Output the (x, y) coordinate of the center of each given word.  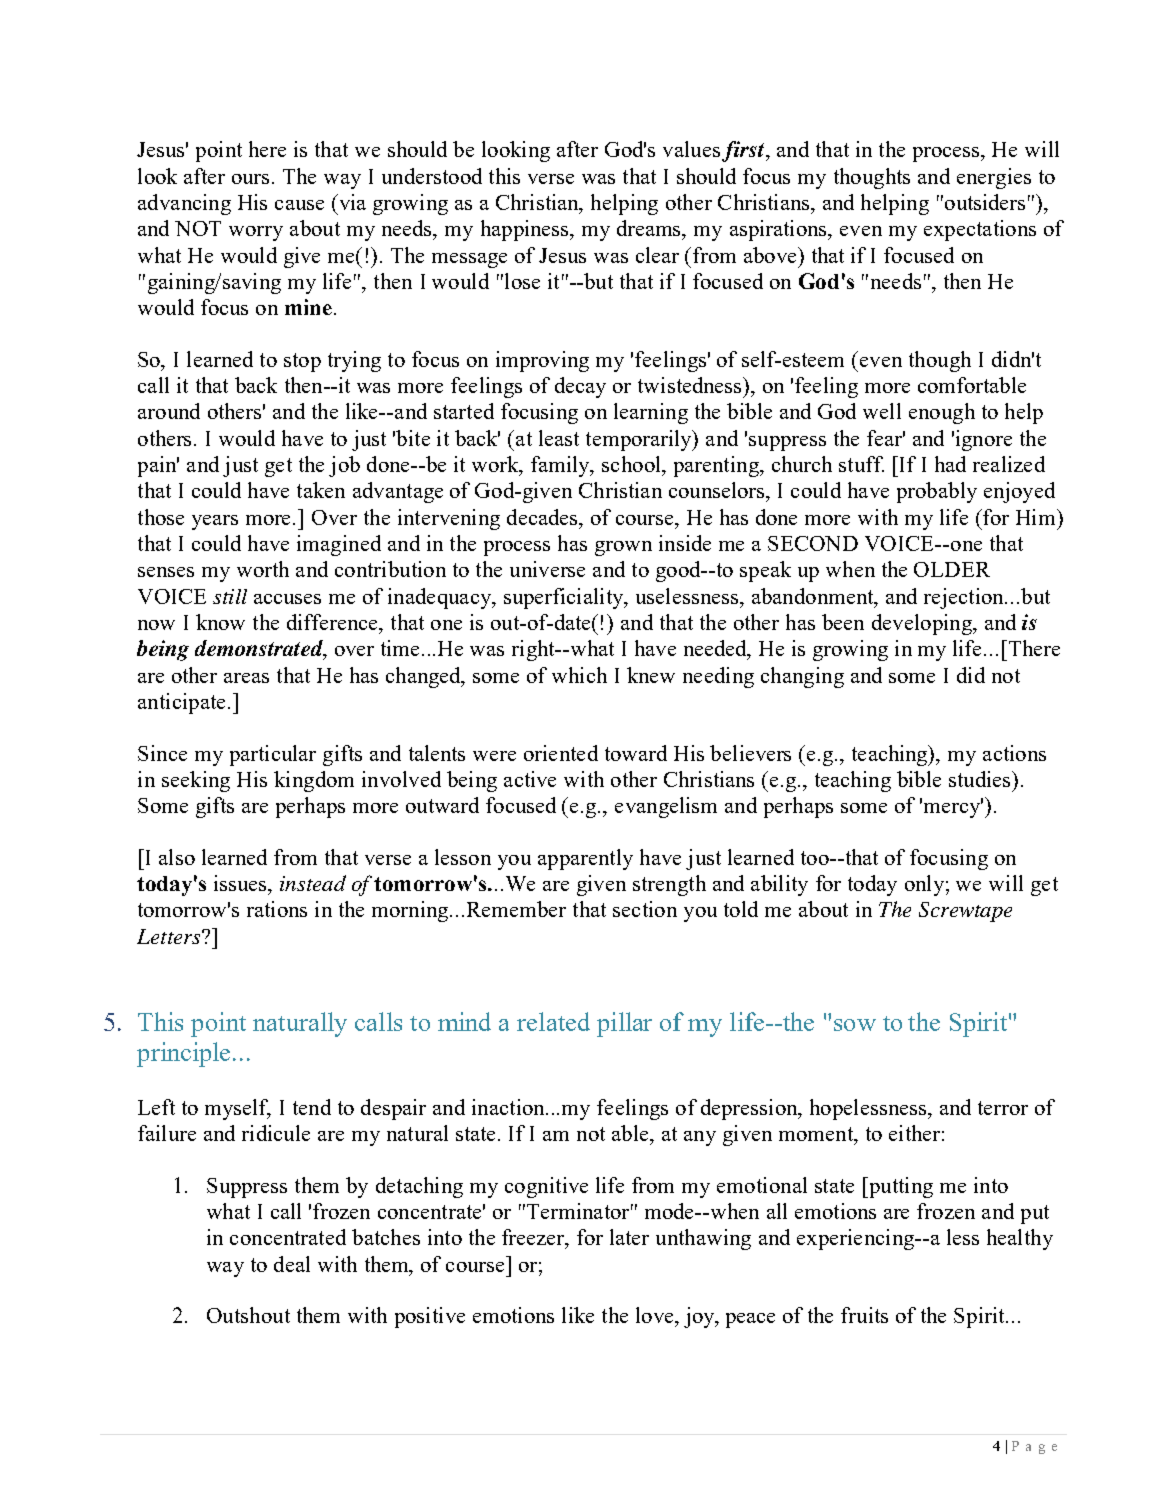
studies (981, 779)
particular (273, 755)
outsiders (983, 202)
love (656, 1315)
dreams (650, 229)
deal (292, 1264)
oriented (561, 753)
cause (299, 205)
